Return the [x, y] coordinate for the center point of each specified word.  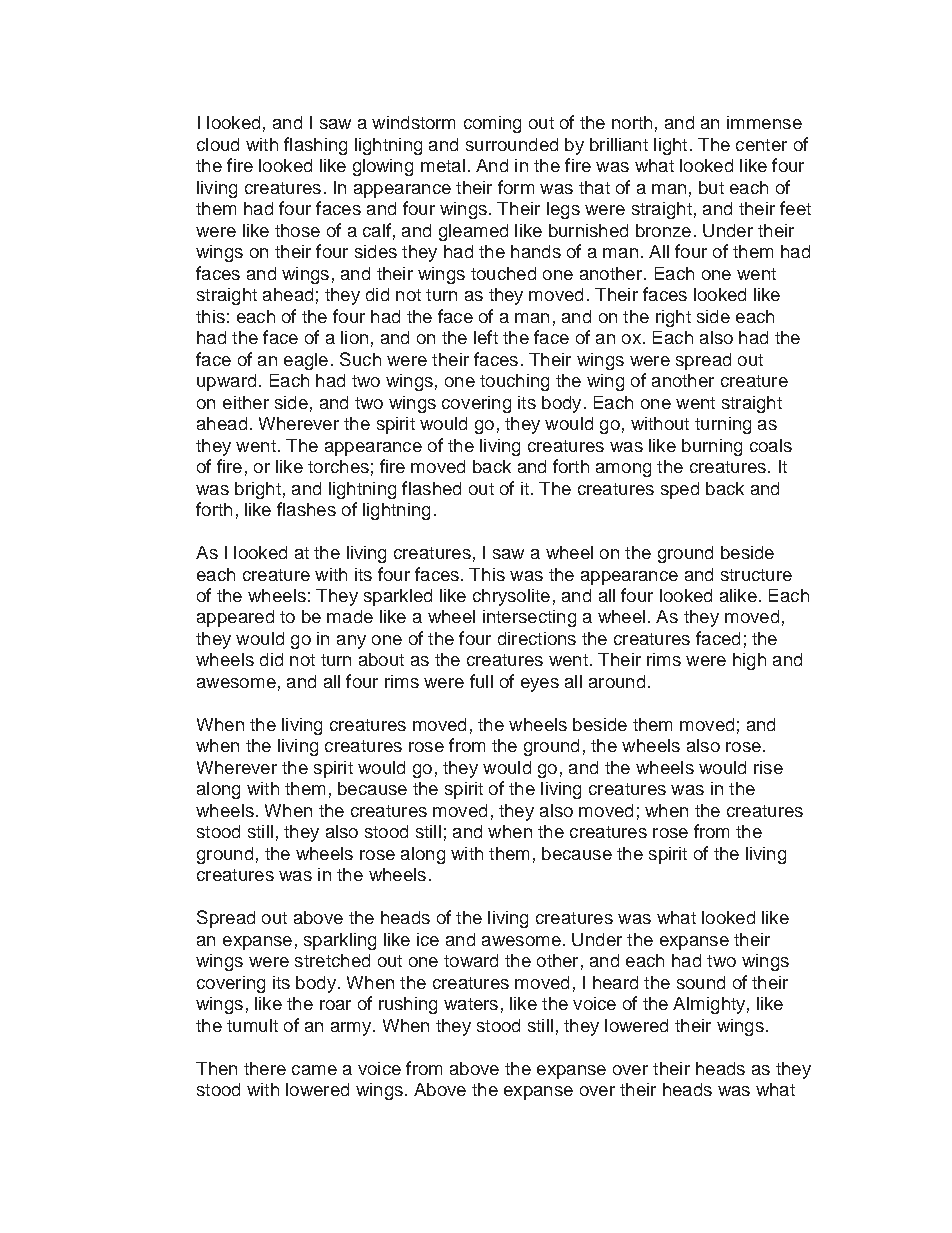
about [381, 659]
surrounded [512, 144]
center [761, 145]
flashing [315, 146]
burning [712, 447]
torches [338, 466]
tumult [252, 1025]
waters [471, 1004]
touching [514, 382]
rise [768, 767]
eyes [540, 685]
